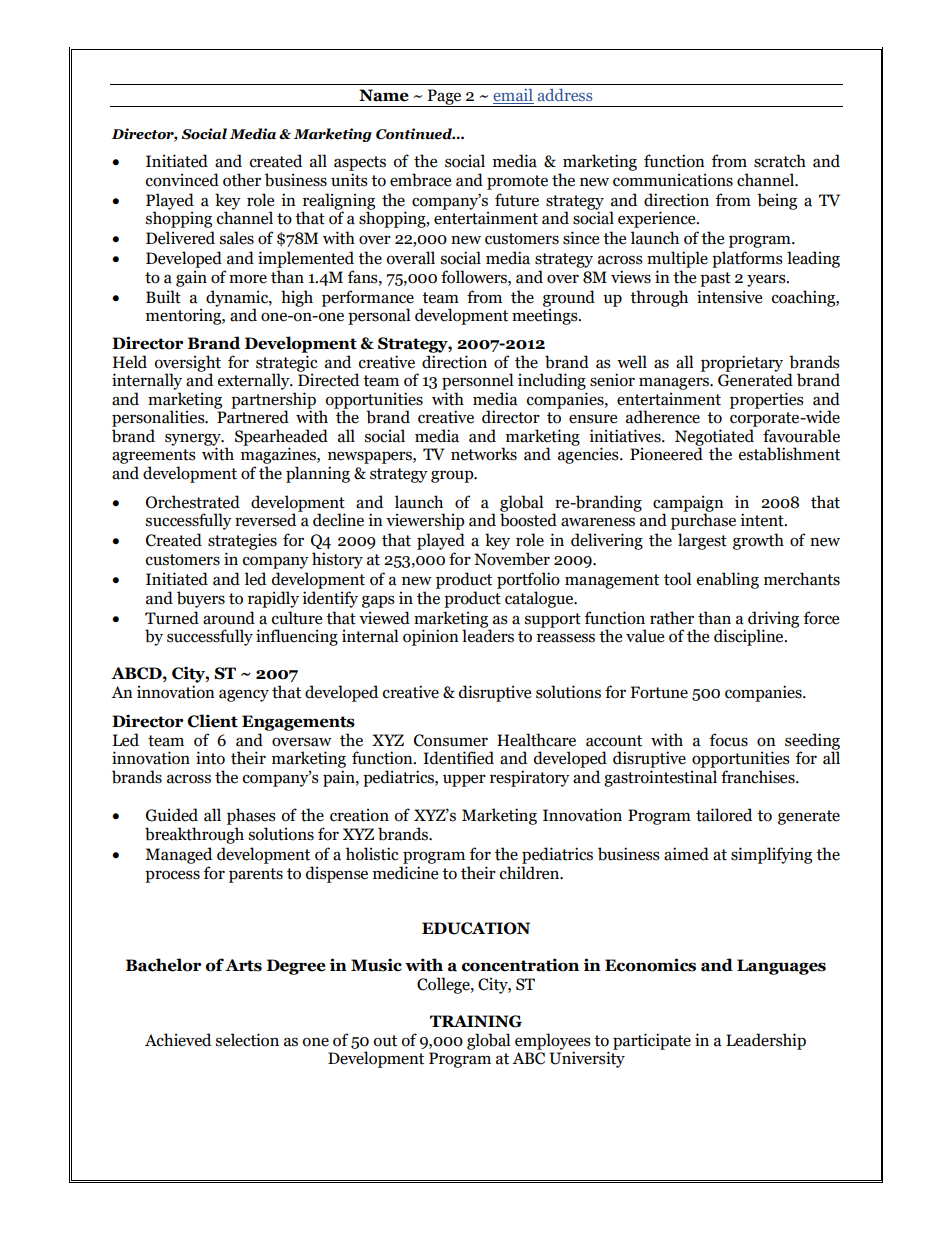  I want to click on TRAINING, so click(476, 1021).
